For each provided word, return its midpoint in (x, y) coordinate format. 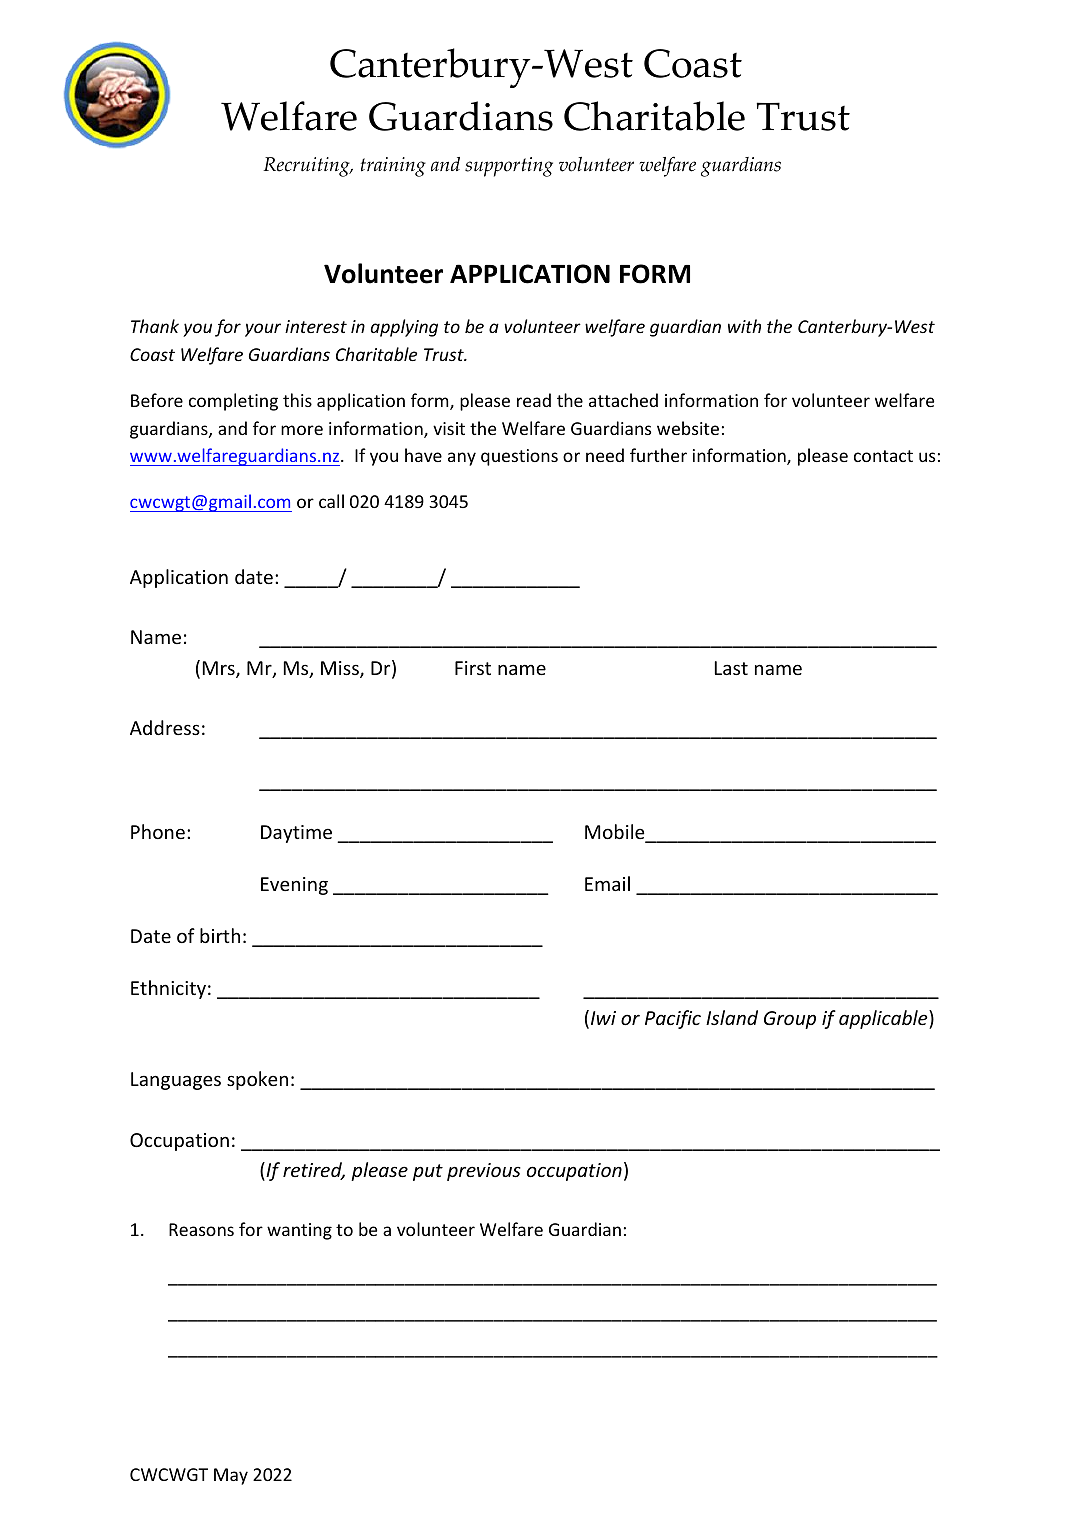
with (744, 326)
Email (607, 883)
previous (484, 1172)
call (331, 501)
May (231, 1476)
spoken (257, 1080)
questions (519, 457)
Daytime (296, 834)
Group (790, 1020)
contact (883, 456)
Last (731, 668)
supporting (509, 167)
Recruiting (307, 167)
